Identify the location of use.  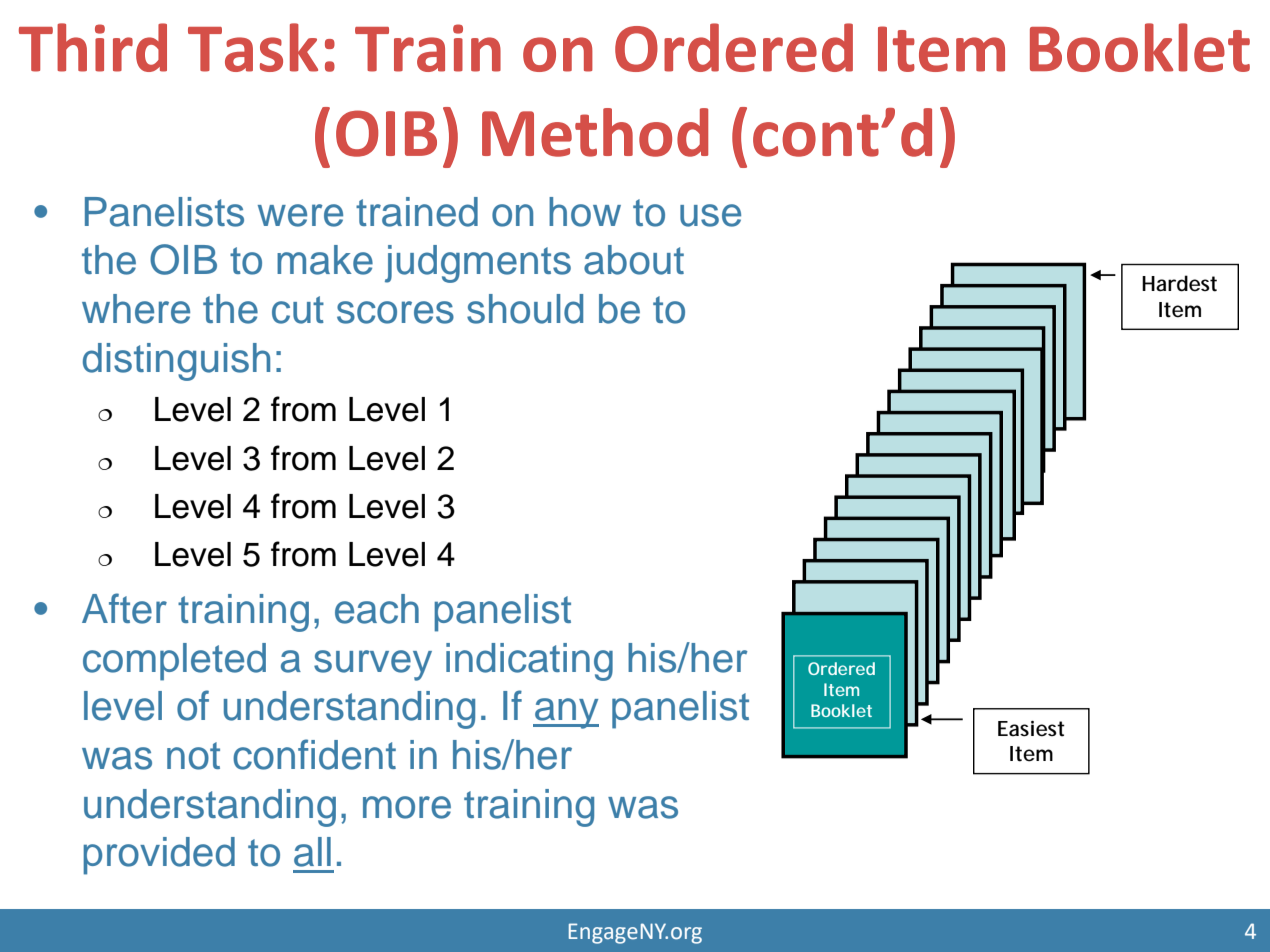
(710, 215).
